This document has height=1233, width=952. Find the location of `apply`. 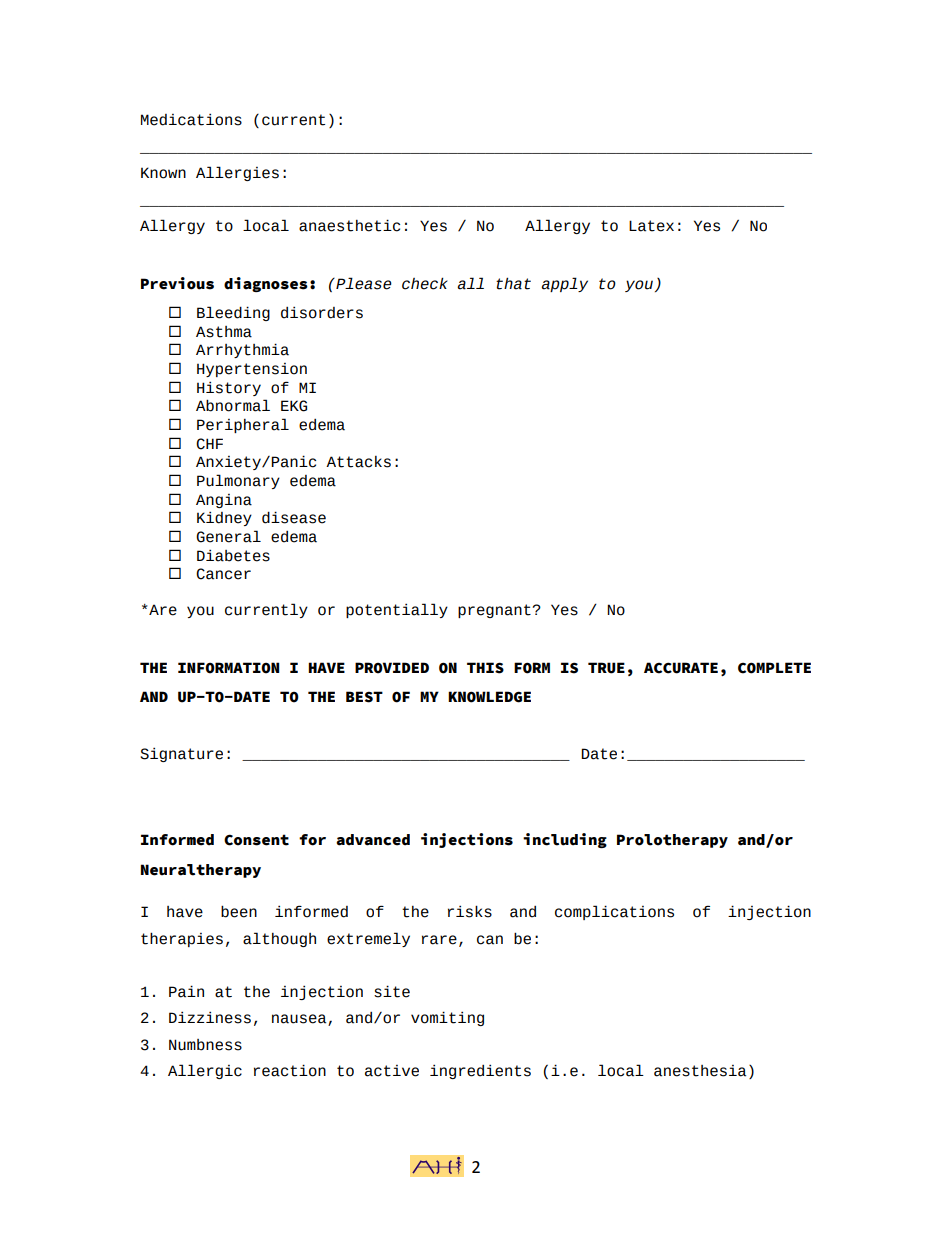

apply is located at coordinates (564, 284).
